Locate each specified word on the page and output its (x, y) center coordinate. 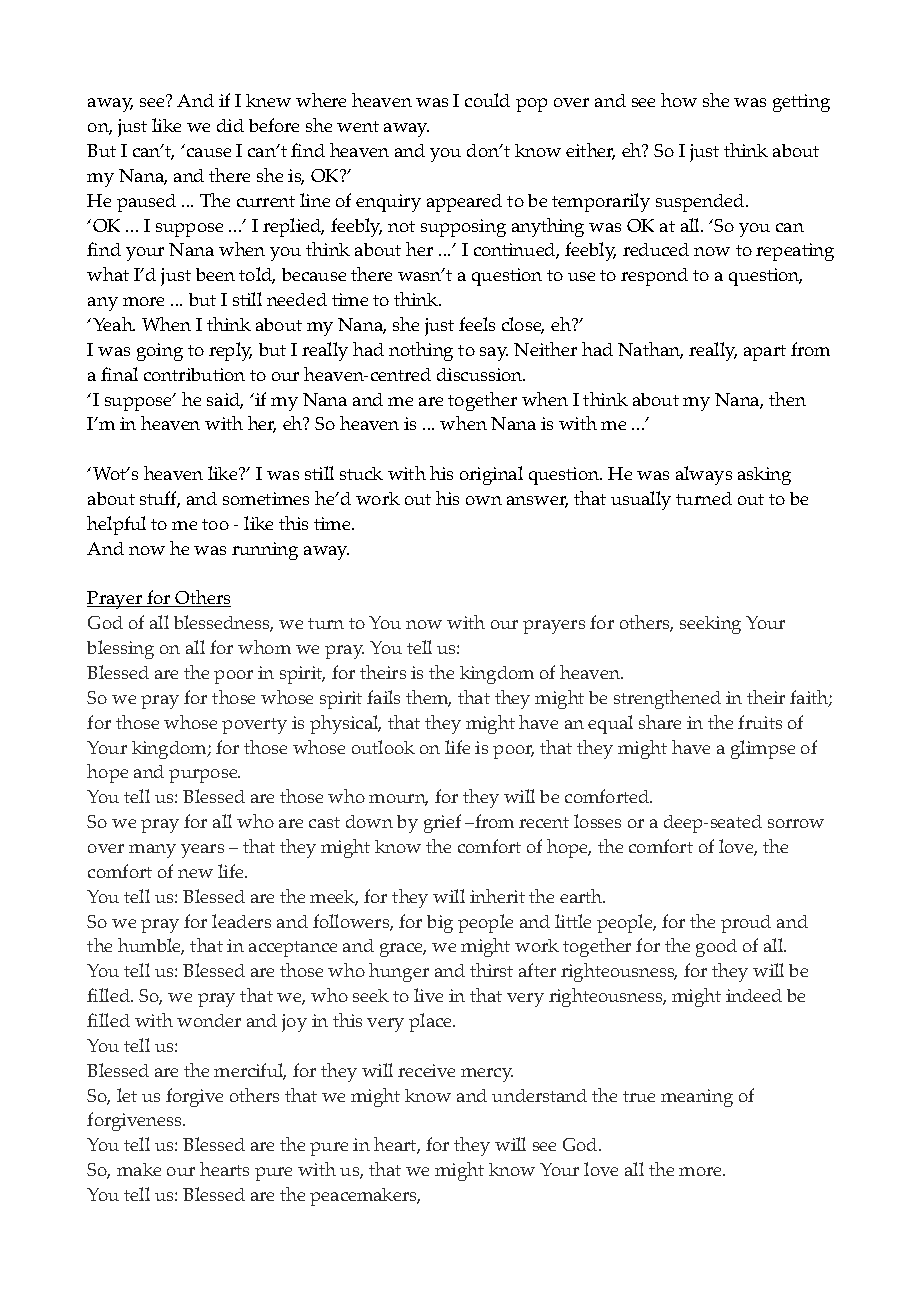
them (428, 698)
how (679, 100)
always (704, 475)
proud (746, 924)
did (230, 125)
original (491, 475)
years (202, 851)
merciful (250, 1071)
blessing (120, 649)
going (160, 352)
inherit (497, 896)
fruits (760, 722)
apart (765, 353)
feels (477, 324)
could (487, 100)
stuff (160, 499)
